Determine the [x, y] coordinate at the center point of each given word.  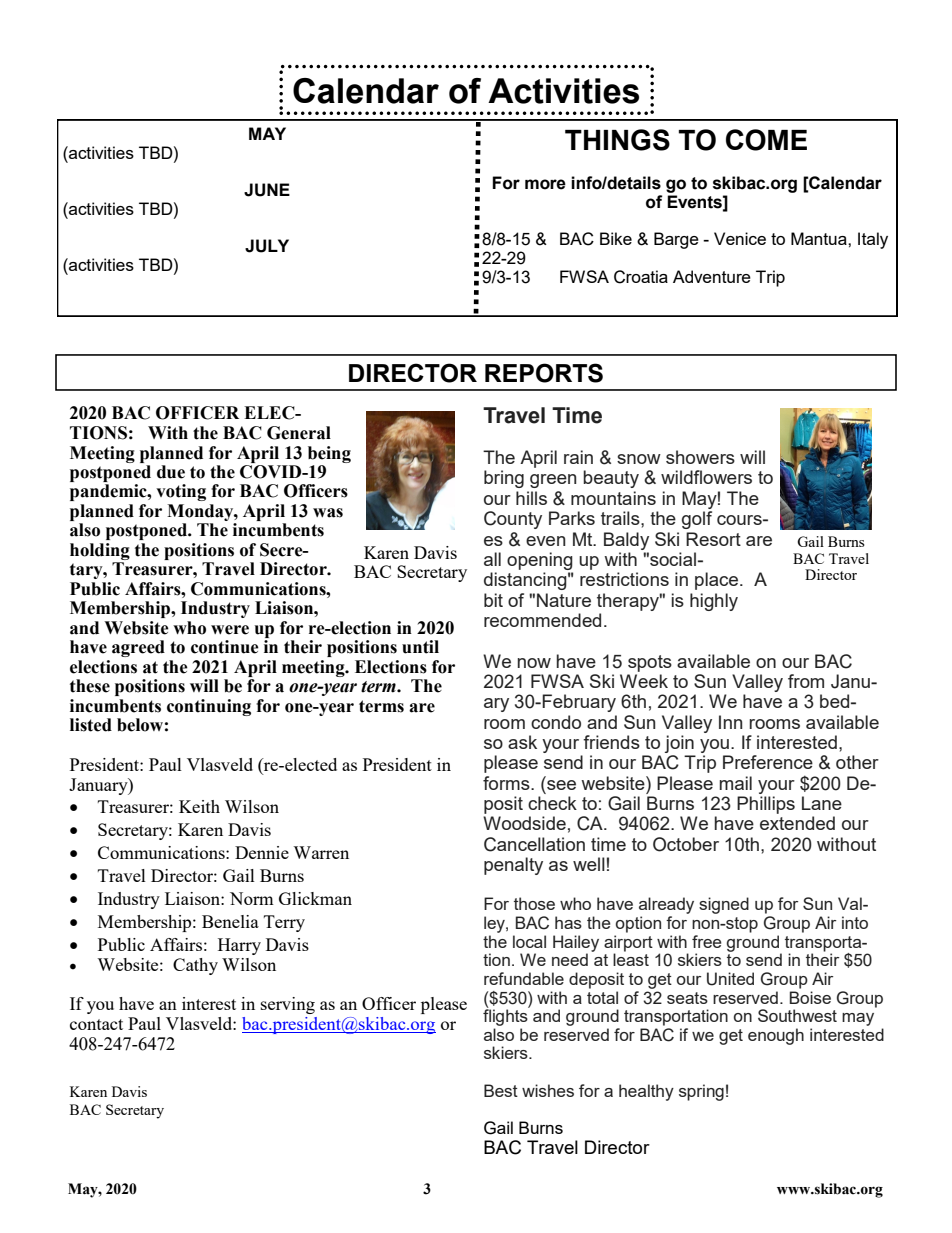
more [545, 184]
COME [766, 140]
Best [501, 1090]
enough [776, 1036]
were [230, 630]
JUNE [267, 190]
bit [493, 600]
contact [96, 1024]
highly [714, 602]
